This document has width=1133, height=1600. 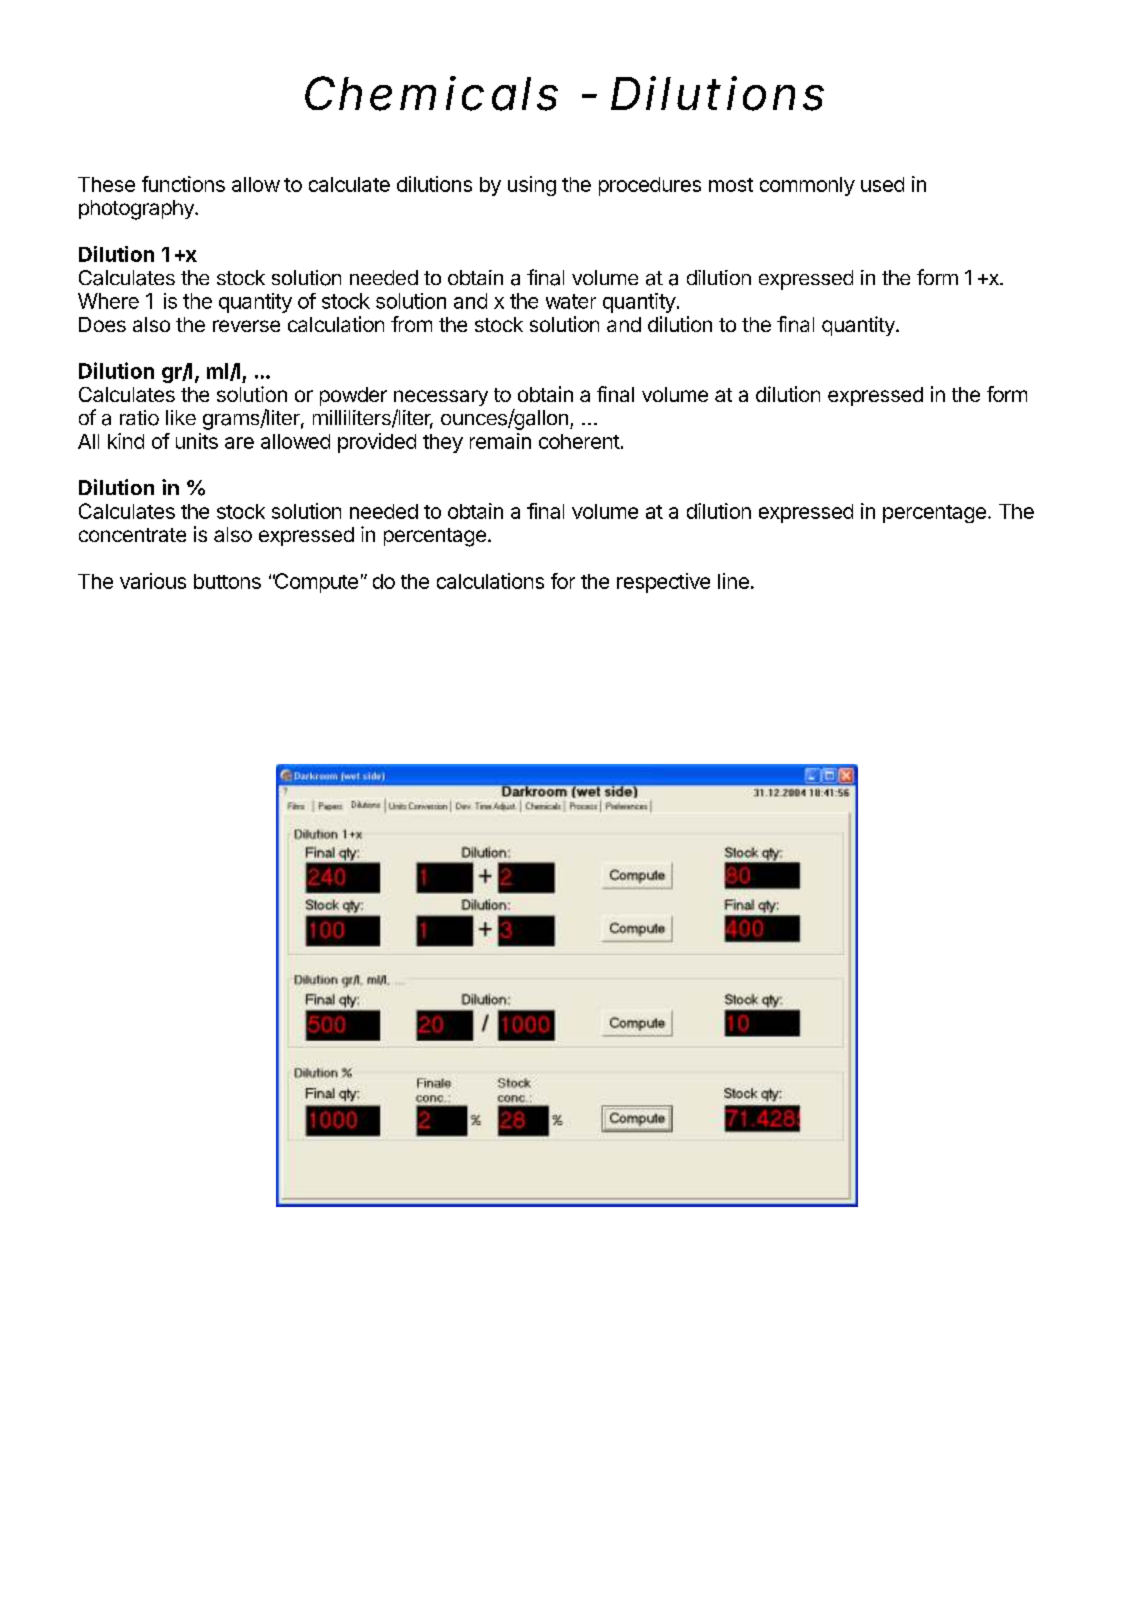 What do you see at coordinates (532, 186) in the document?
I see `using` at bounding box center [532, 186].
